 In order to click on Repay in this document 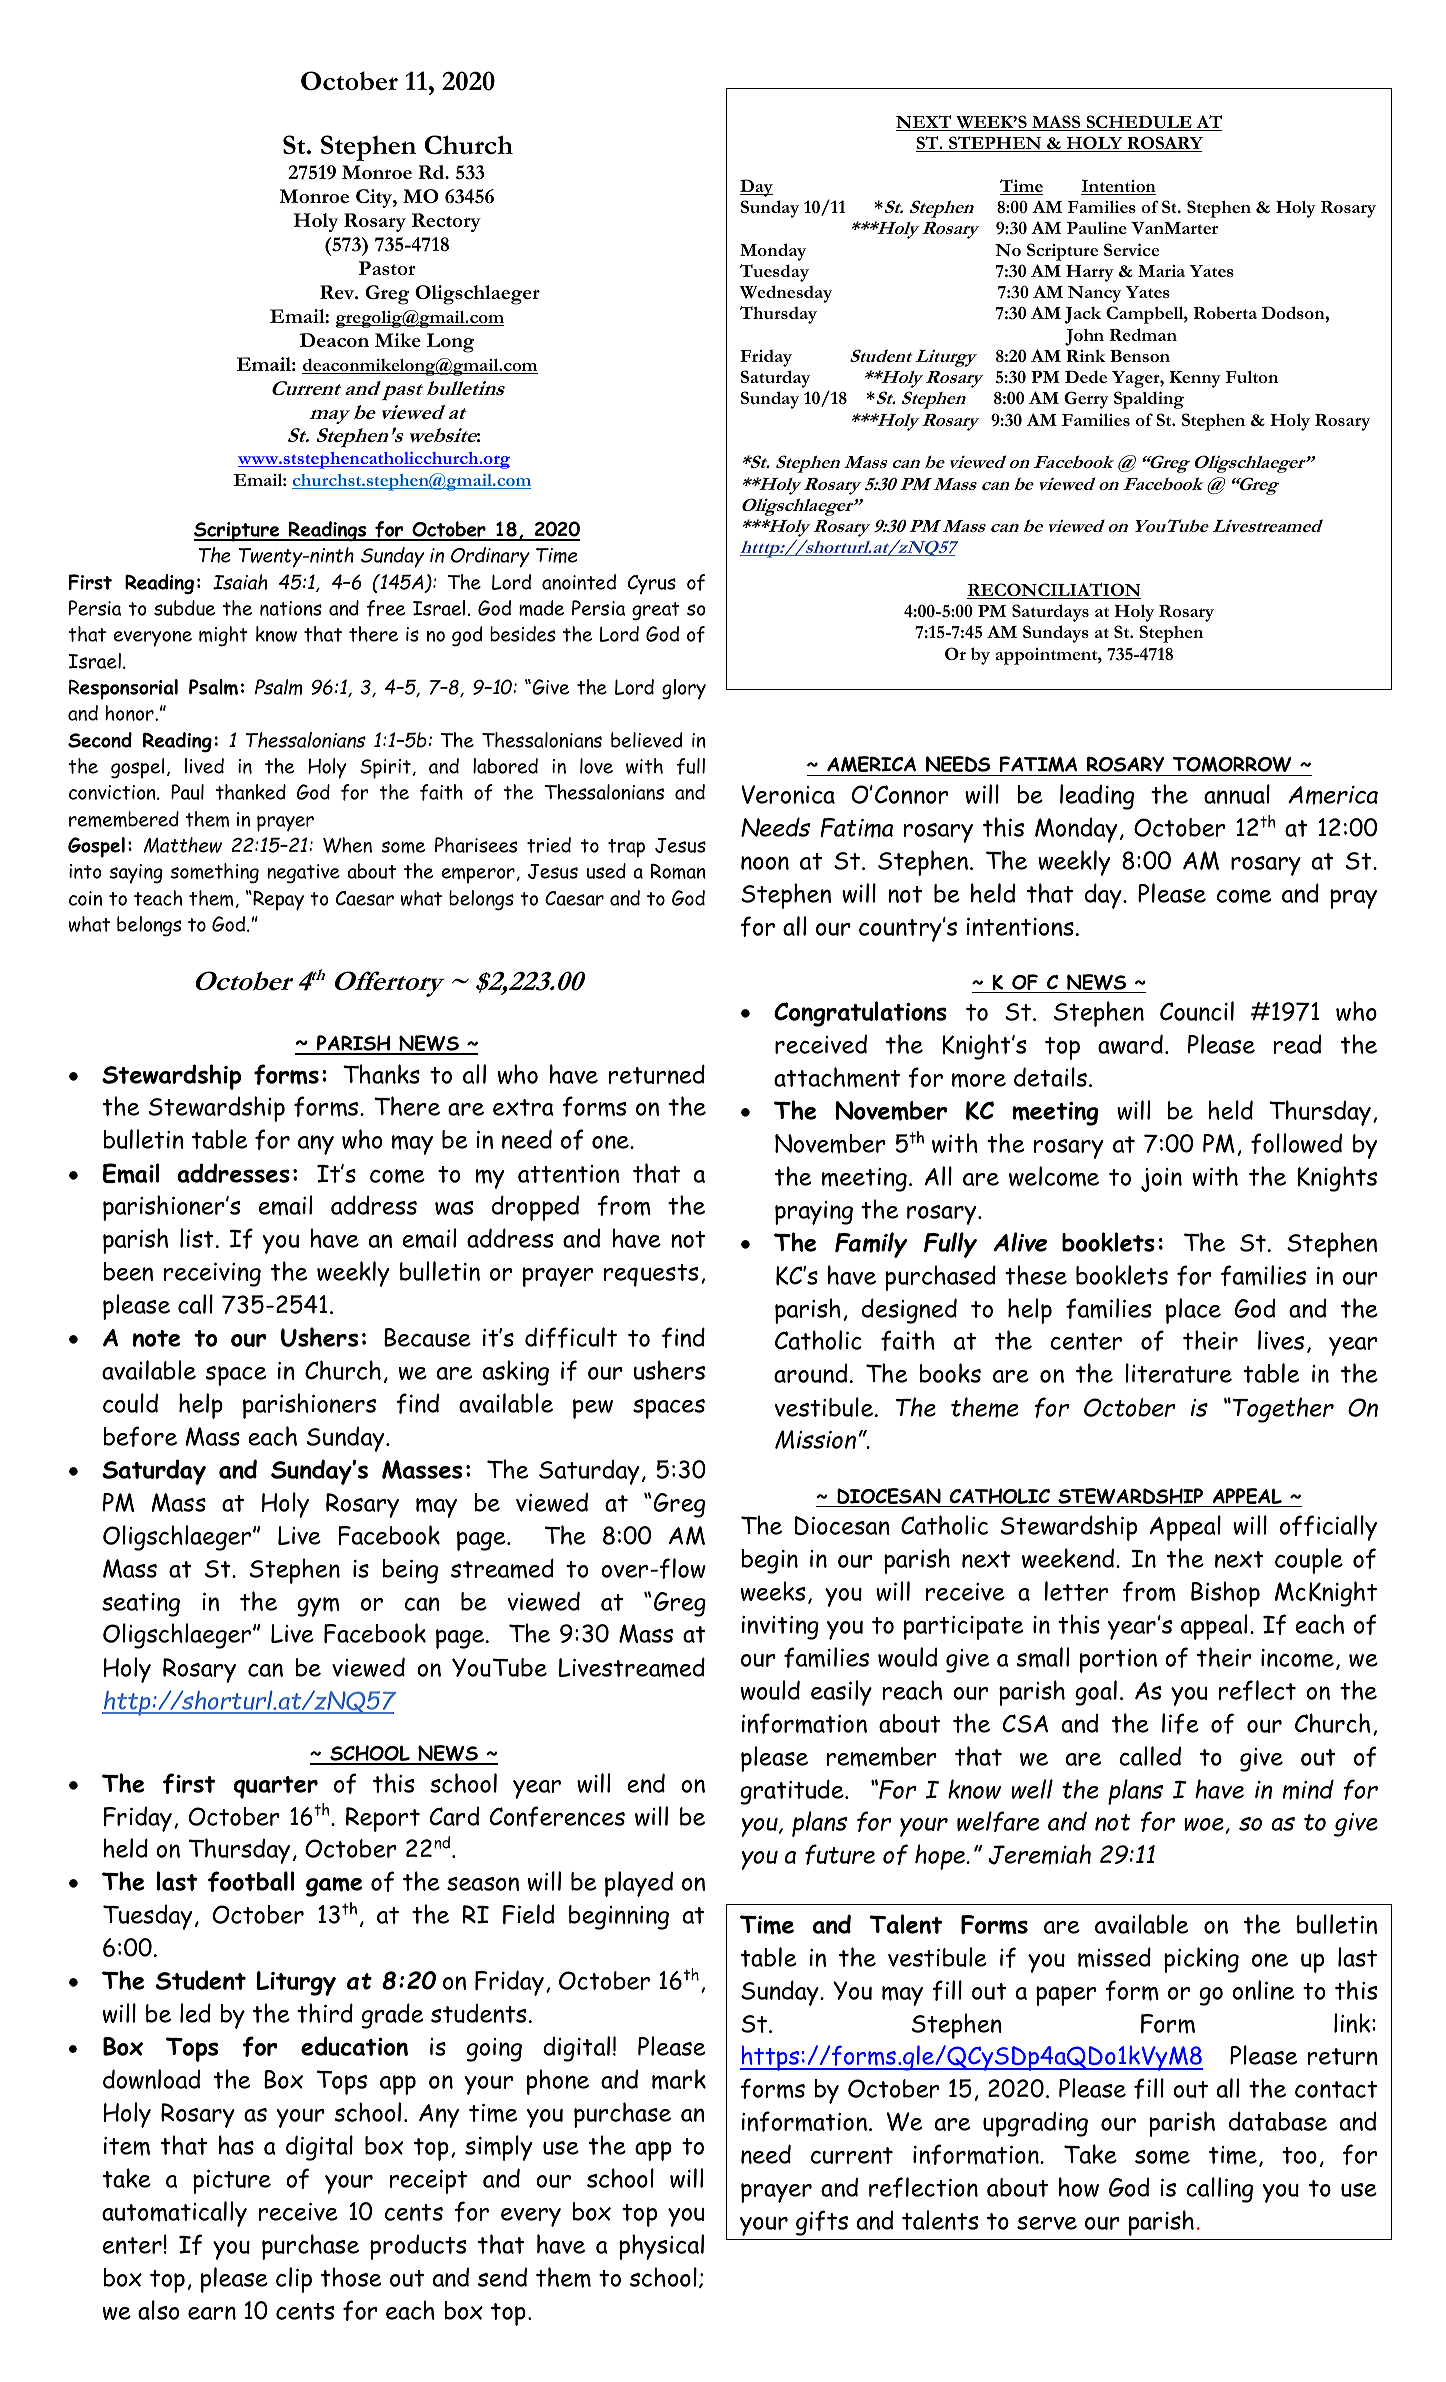, I will do `click(277, 900)`.
